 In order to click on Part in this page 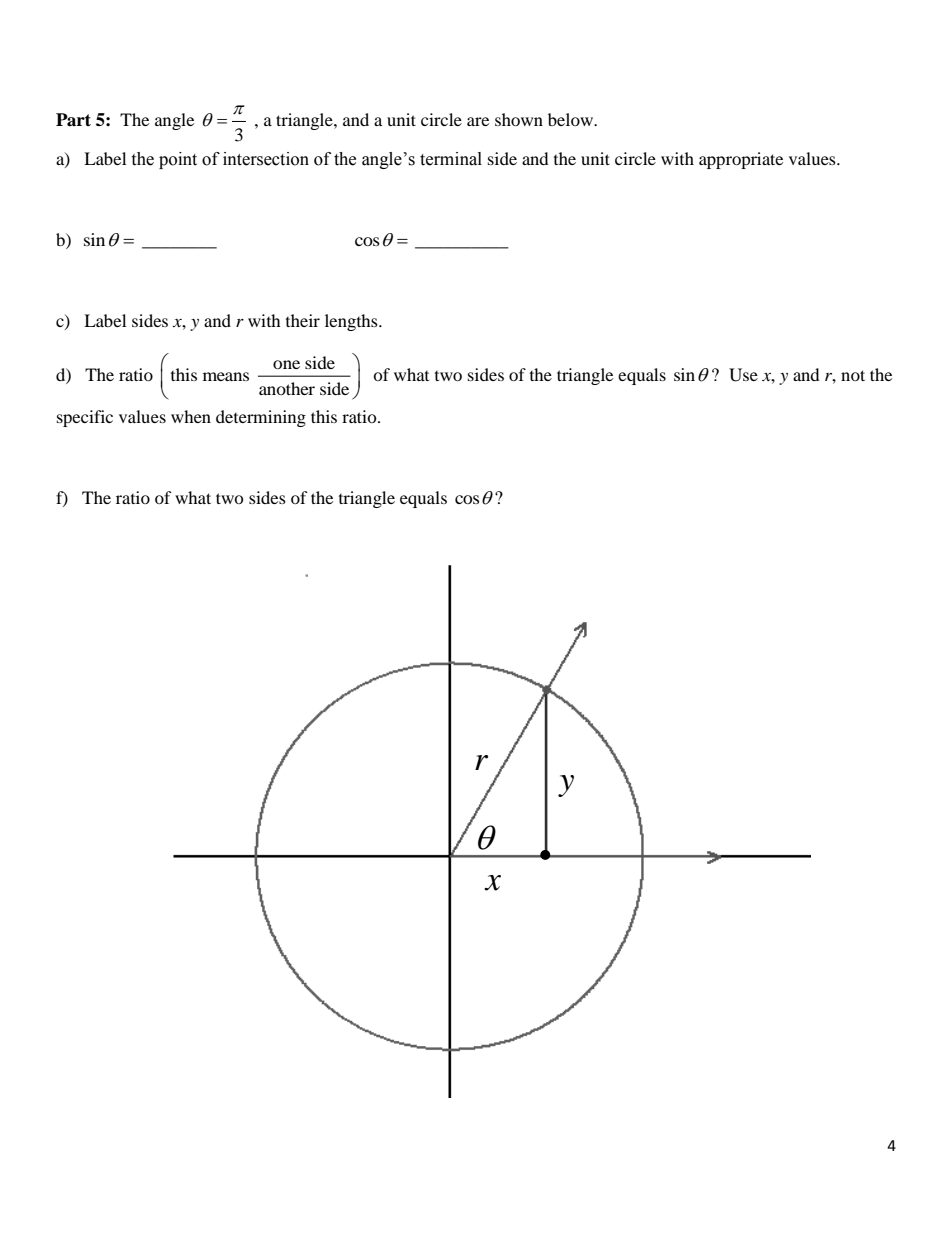, I will do `click(73, 120)`.
